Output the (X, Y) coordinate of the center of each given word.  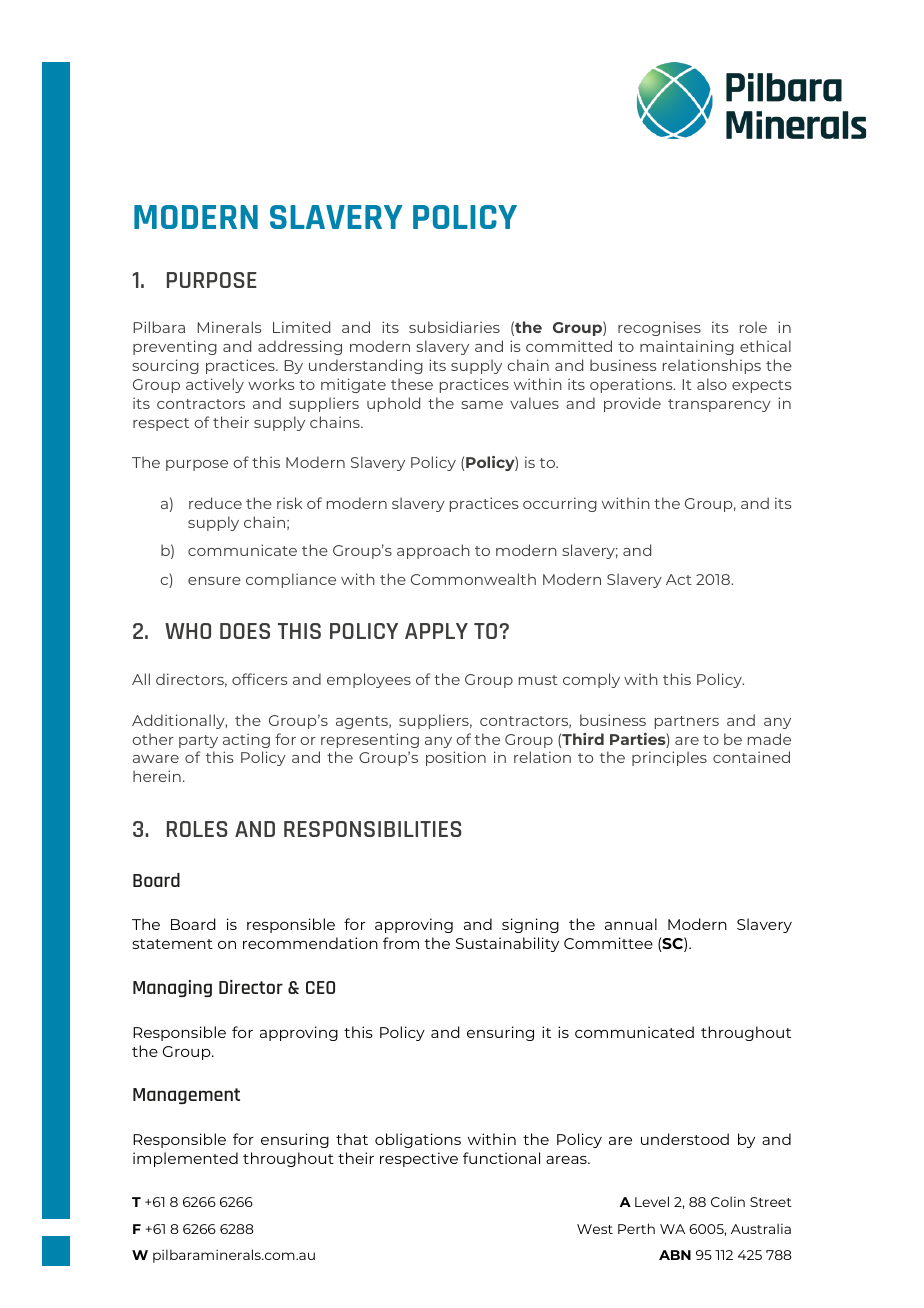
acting (246, 740)
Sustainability (507, 944)
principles (669, 758)
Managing (172, 988)
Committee (608, 943)
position (456, 758)
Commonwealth (473, 579)
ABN (675, 1255)
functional (501, 1158)
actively (215, 385)
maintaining (687, 347)
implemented (185, 1159)
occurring (560, 504)
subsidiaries (454, 327)
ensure (214, 581)
